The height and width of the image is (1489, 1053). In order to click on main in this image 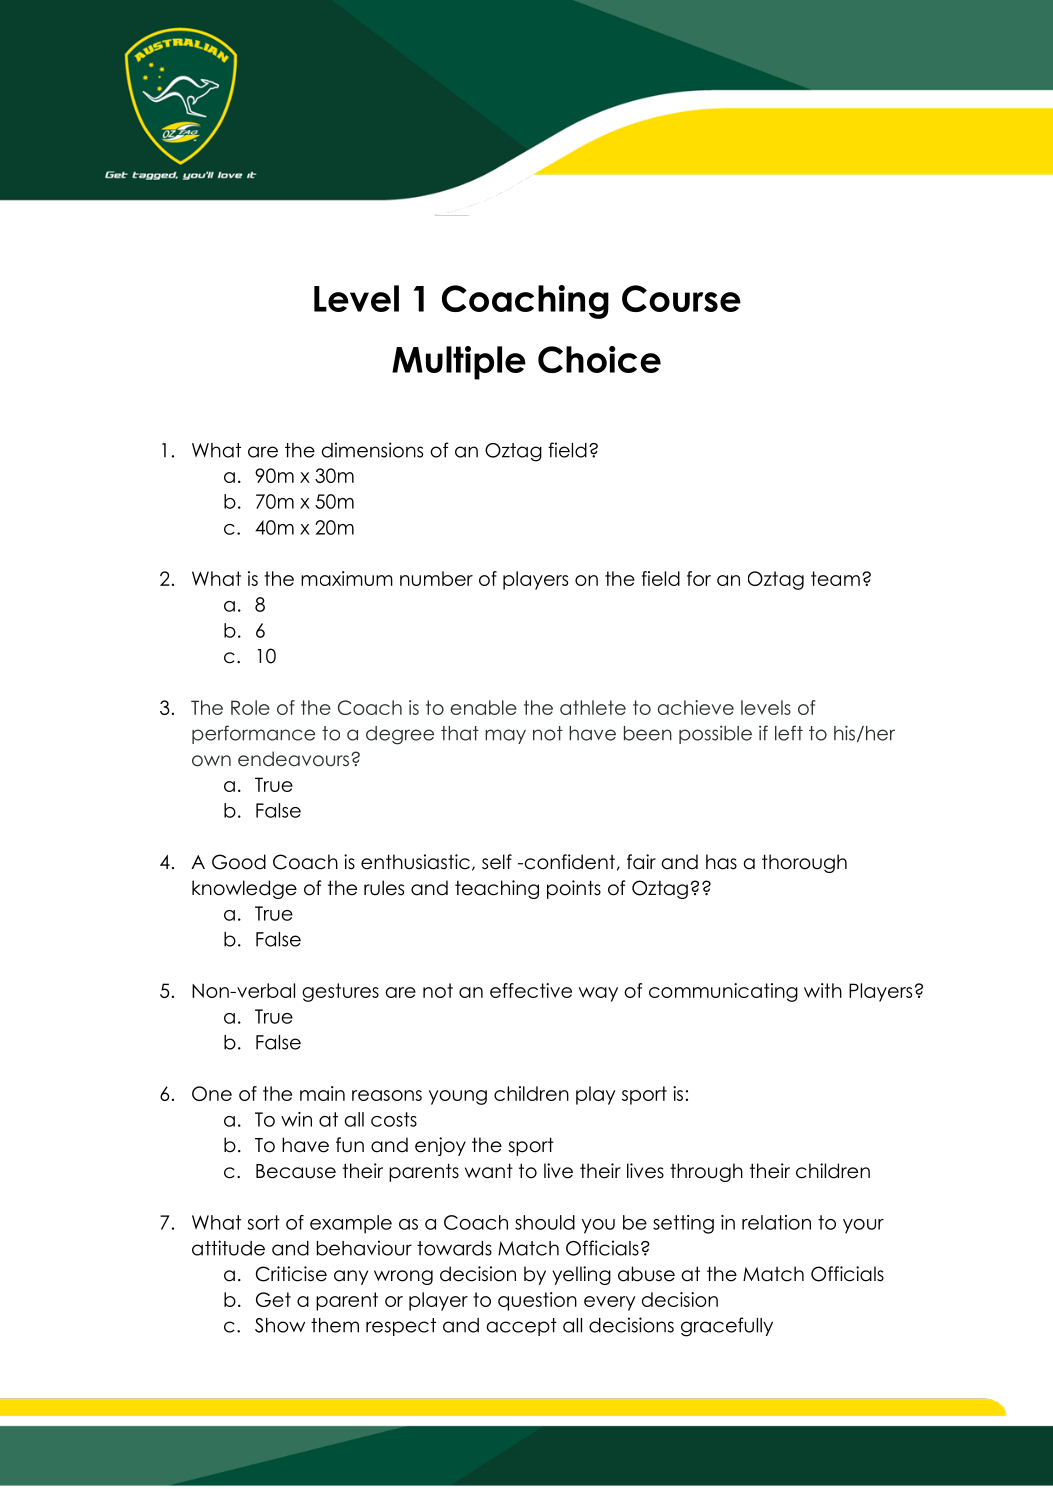, I will do `click(322, 1093)`.
